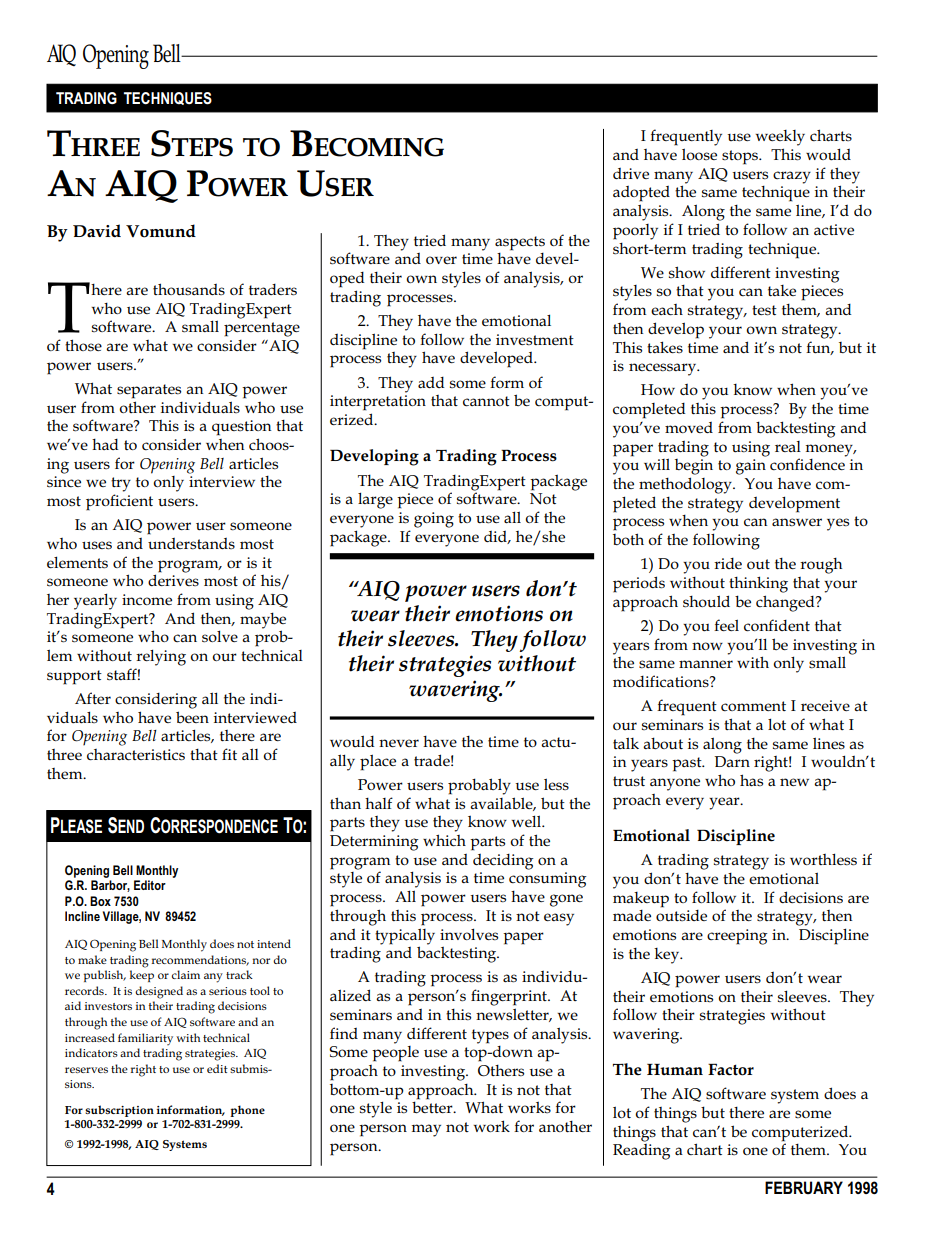 The image size is (952, 1233). Describe the element at coordinates (751, 467) in the image. I see `gain` at that location.
